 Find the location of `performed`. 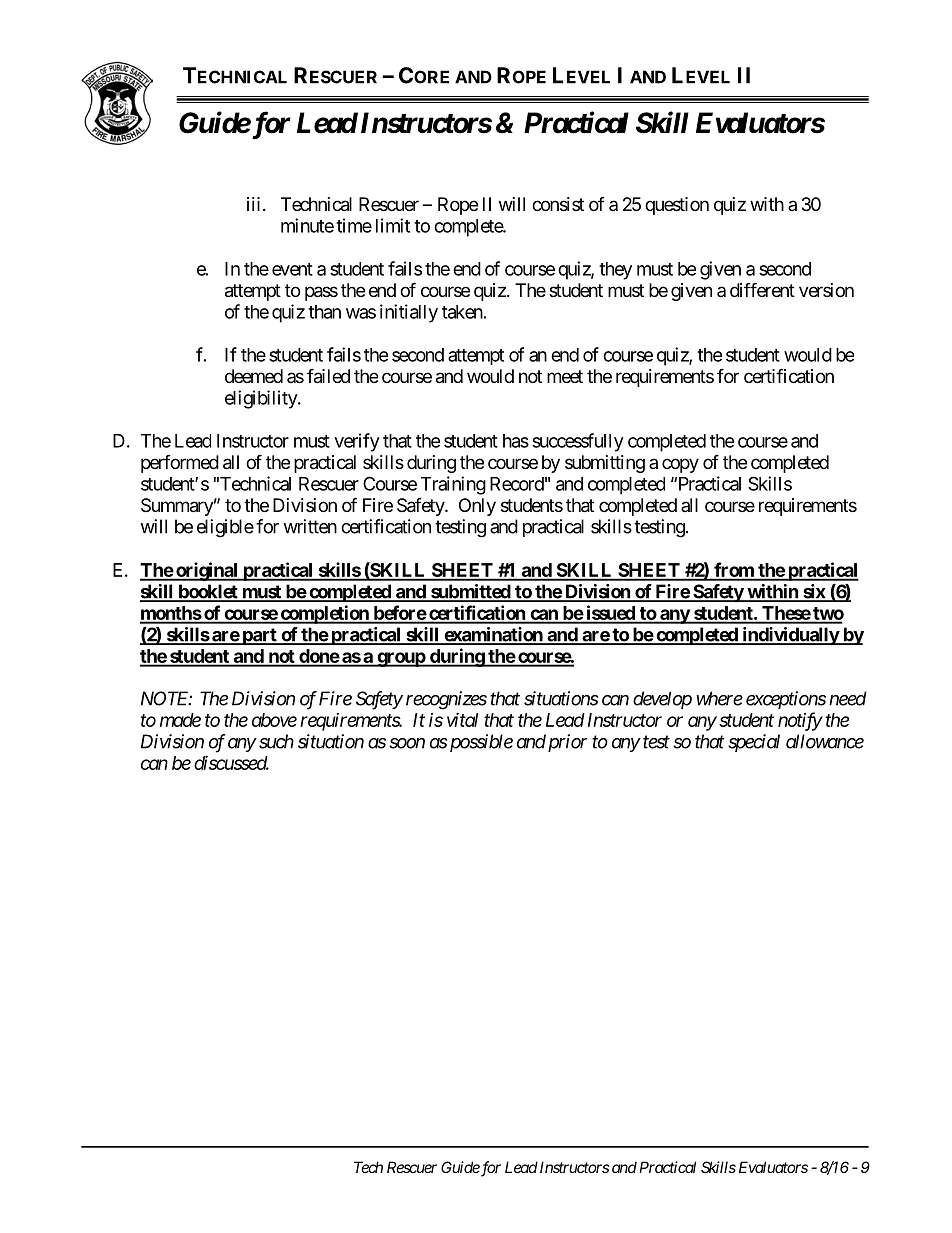

performed is located at coordinates (180, 464).
